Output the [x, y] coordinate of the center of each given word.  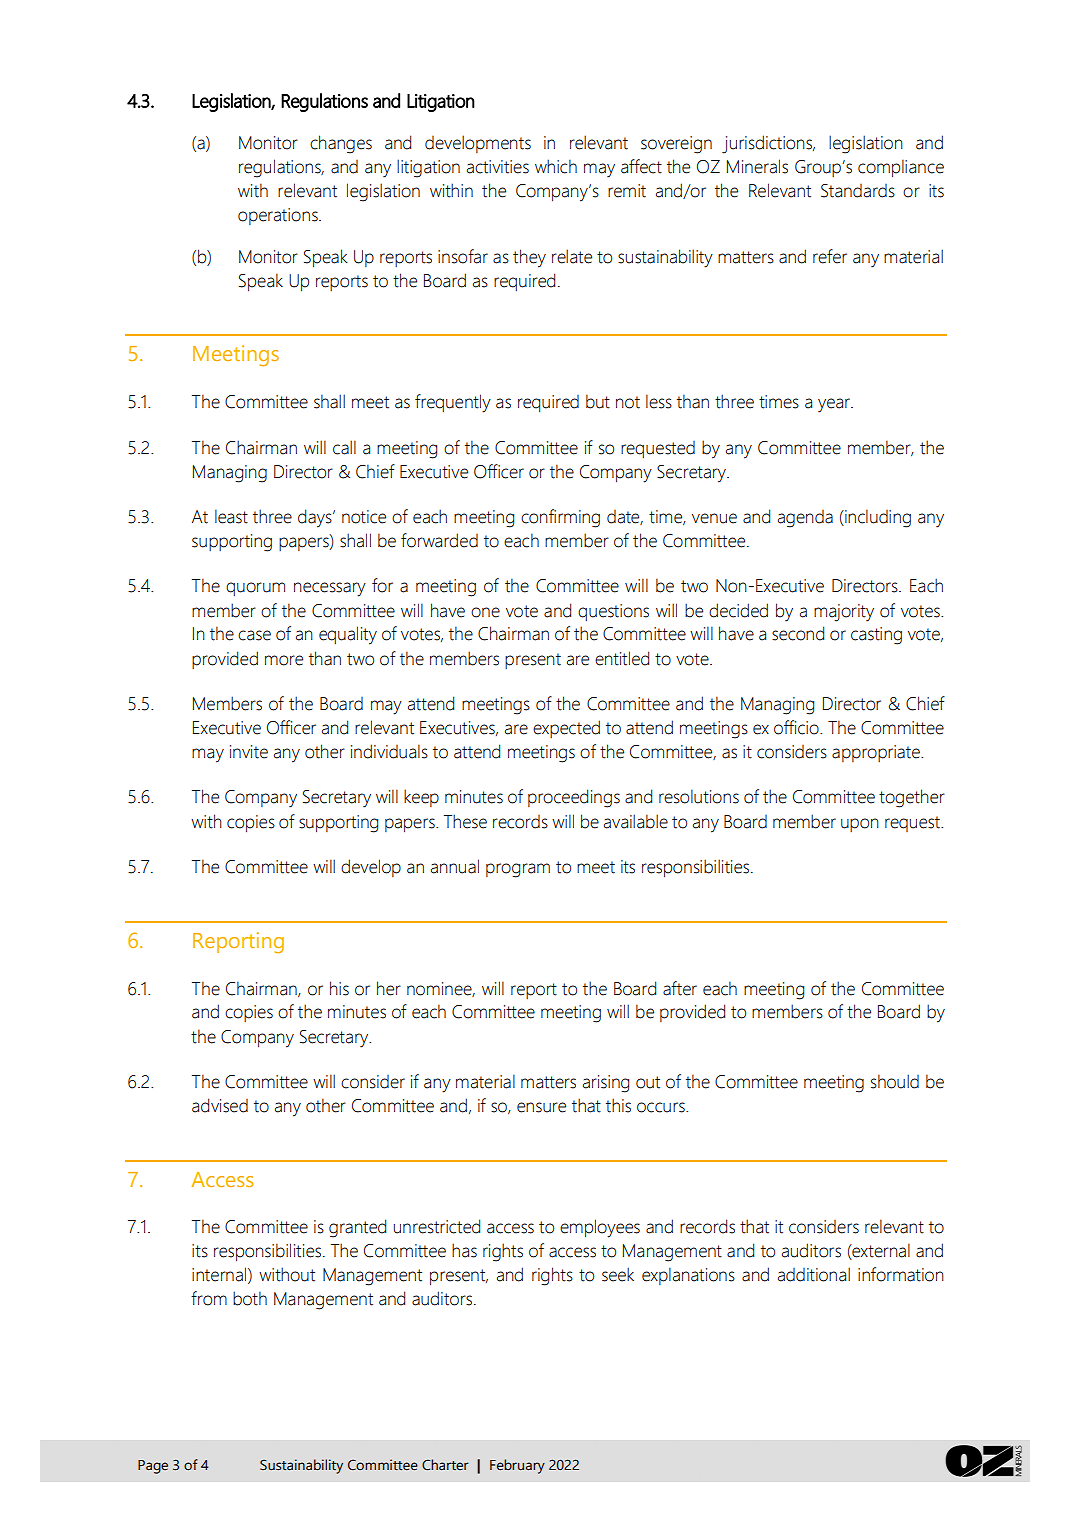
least [231, 516]
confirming [560, 518]
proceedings [574, 798]
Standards [858, 191]
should [895, 1081]
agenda [805, 519]
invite [249, 752]
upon [860, 825]
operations [279, 216]
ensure [541, 1107]
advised [220, 1105]
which [556, 166]
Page [153, 1467]
